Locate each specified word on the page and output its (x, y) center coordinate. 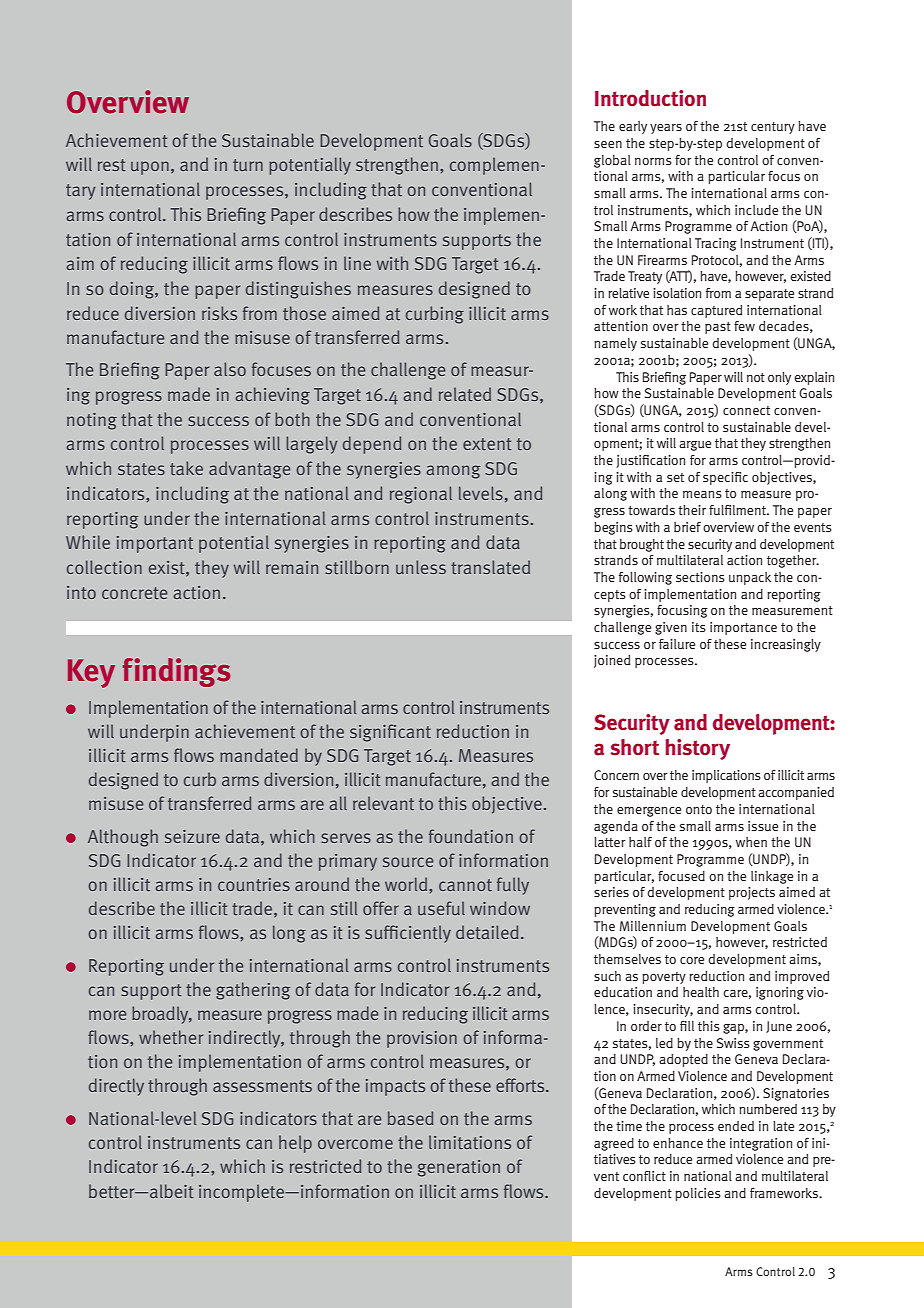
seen (608, 144)
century (773, 128)
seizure (192, 836)
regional (421, 495)
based (411, 1118)
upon (150, 168)
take (186, 468)
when (751, 842)
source (408, 862)
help (295, 1144)
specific (725, 478)
